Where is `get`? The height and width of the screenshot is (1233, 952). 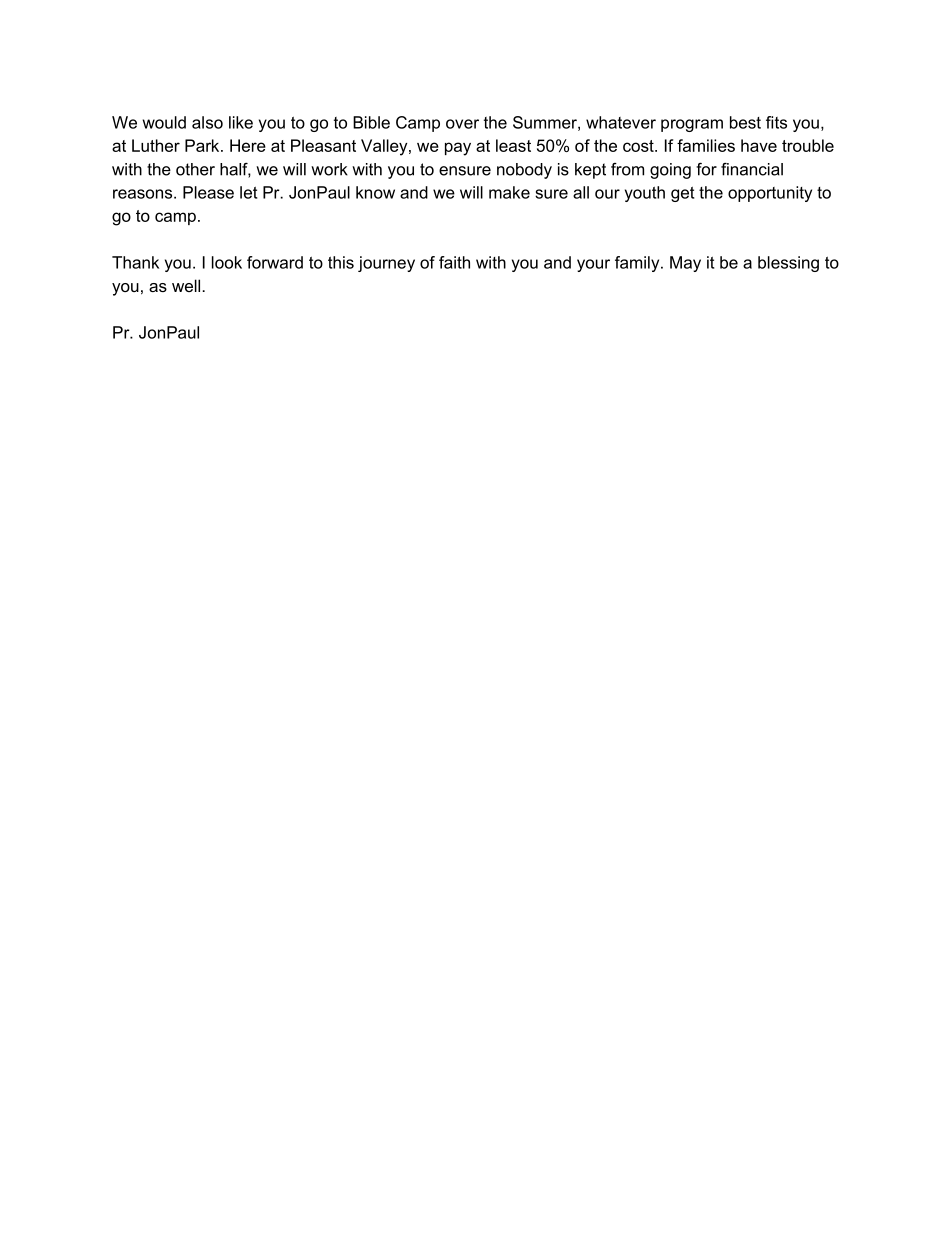 get is located at coordinates (682, 194).
